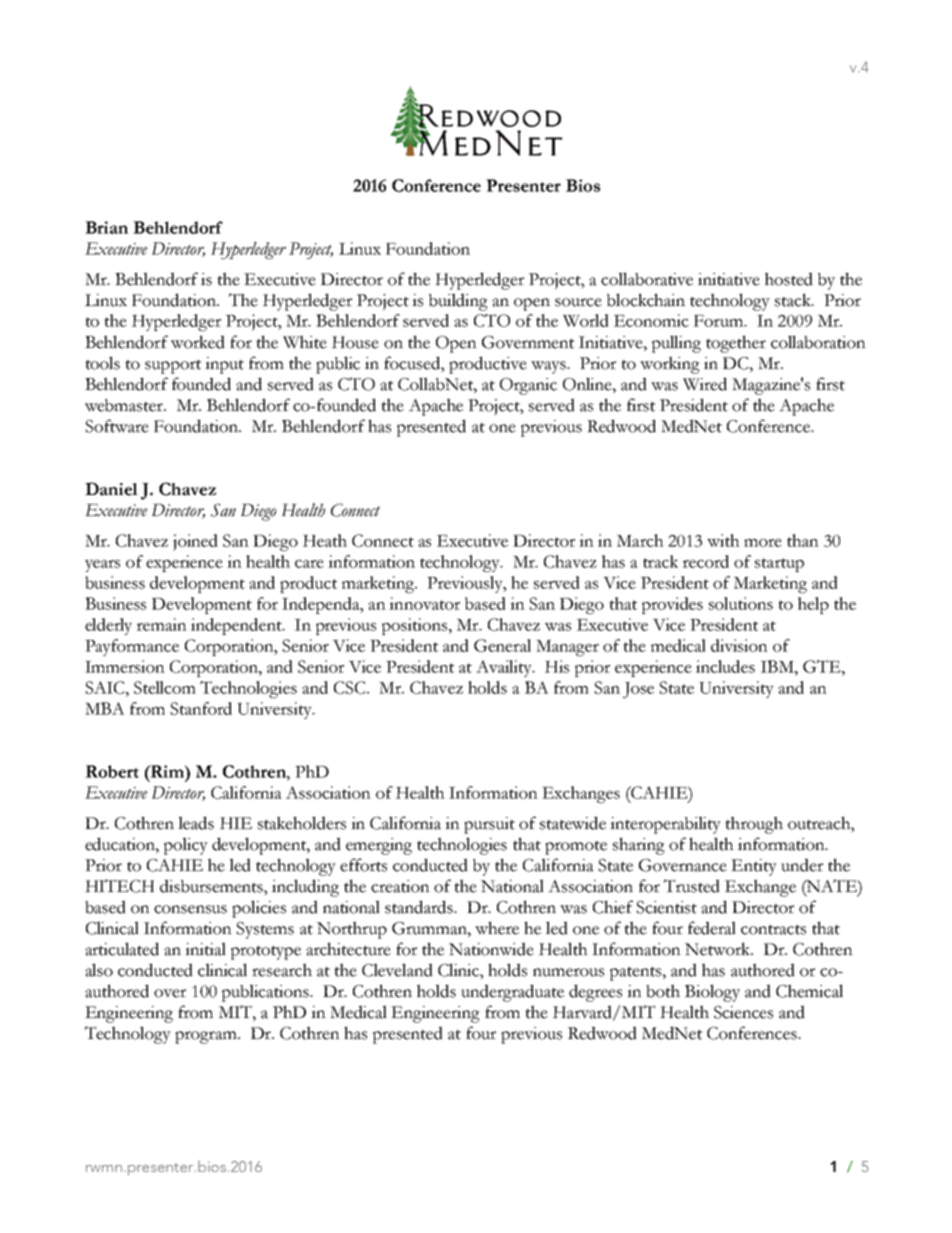 Image resolution: width=952 pixels, height=1233 pixels. I want to click on through, so click(754, 825).
